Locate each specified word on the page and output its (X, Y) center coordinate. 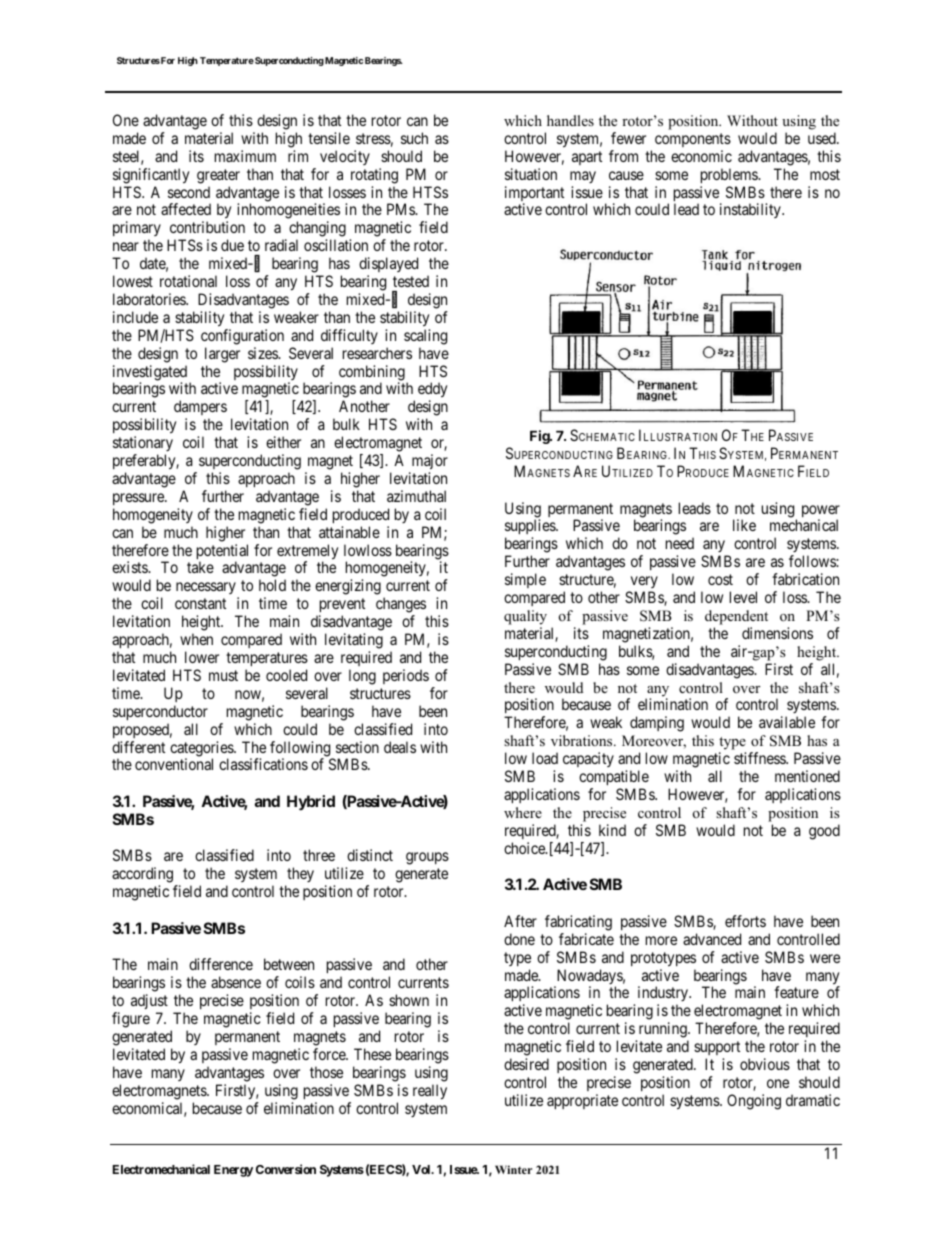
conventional (174, 764)
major (430, 461)
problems (730, 175)
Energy (233, 1171)
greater (218, 176)
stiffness (760, 758)
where (523, 812)
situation (531, 174)
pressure (139, 499)
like (744, 525)
